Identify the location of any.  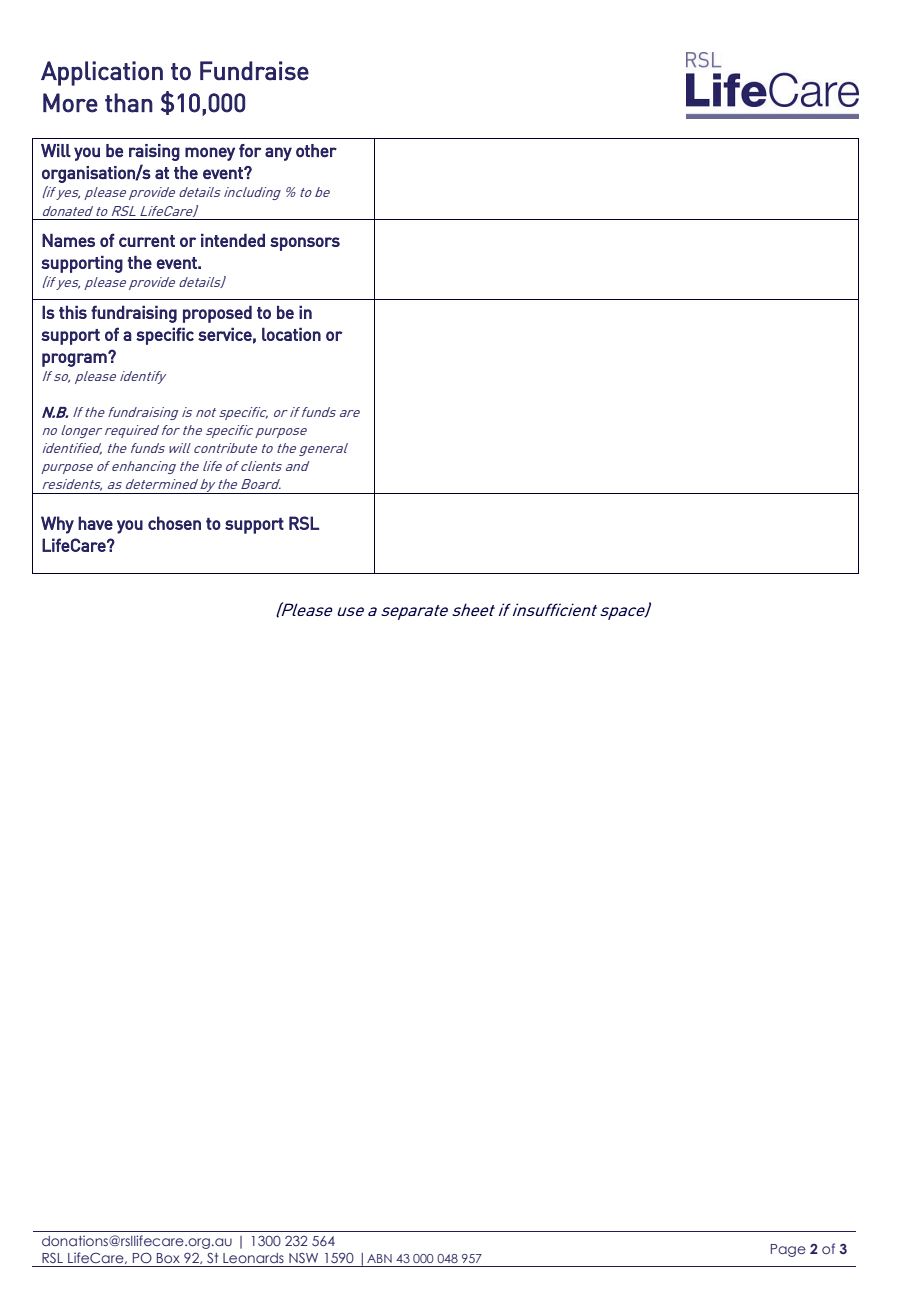
(278, 154).
